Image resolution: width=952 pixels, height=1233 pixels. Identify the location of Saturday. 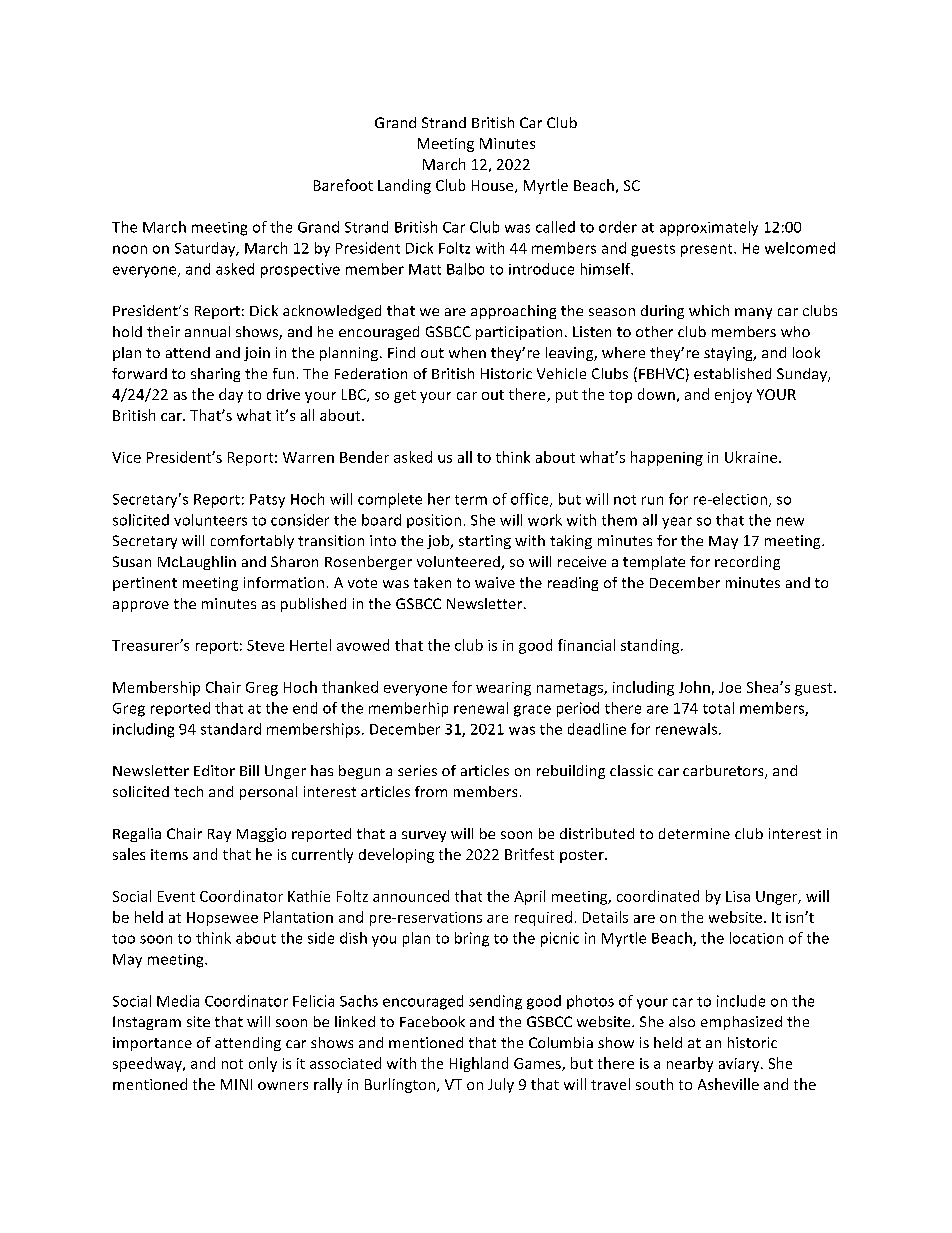
(206, 249).
